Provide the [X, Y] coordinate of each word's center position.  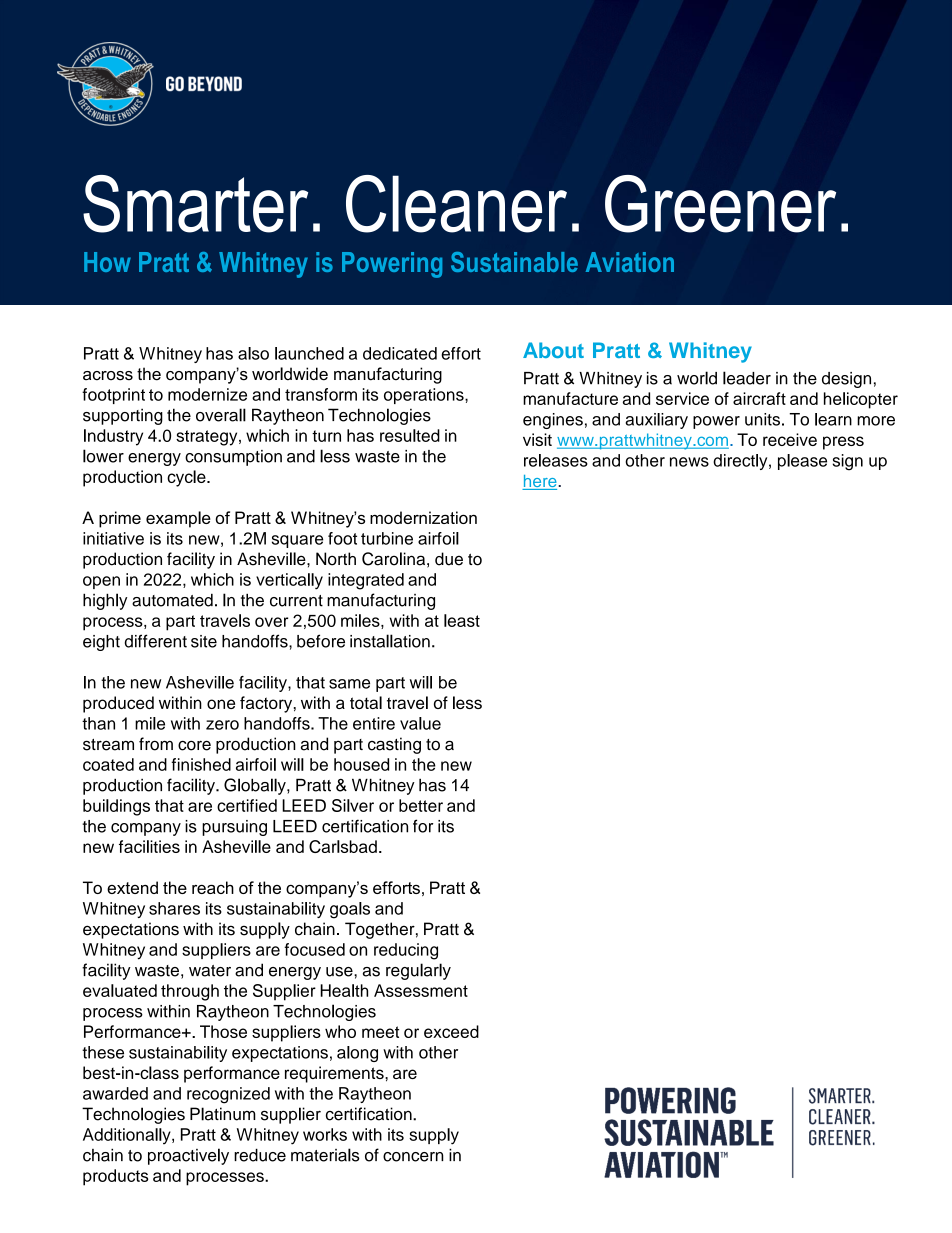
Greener [720, 204]
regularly [418, 971]
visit [537, 439]
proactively [188, 1156]
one [221, 704]
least [462, 620]
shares [174, 908]
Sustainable [514, 262]
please [802, 462]
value [420, 723]
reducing [406, 951]
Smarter [195, 204]
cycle [187, 478]
